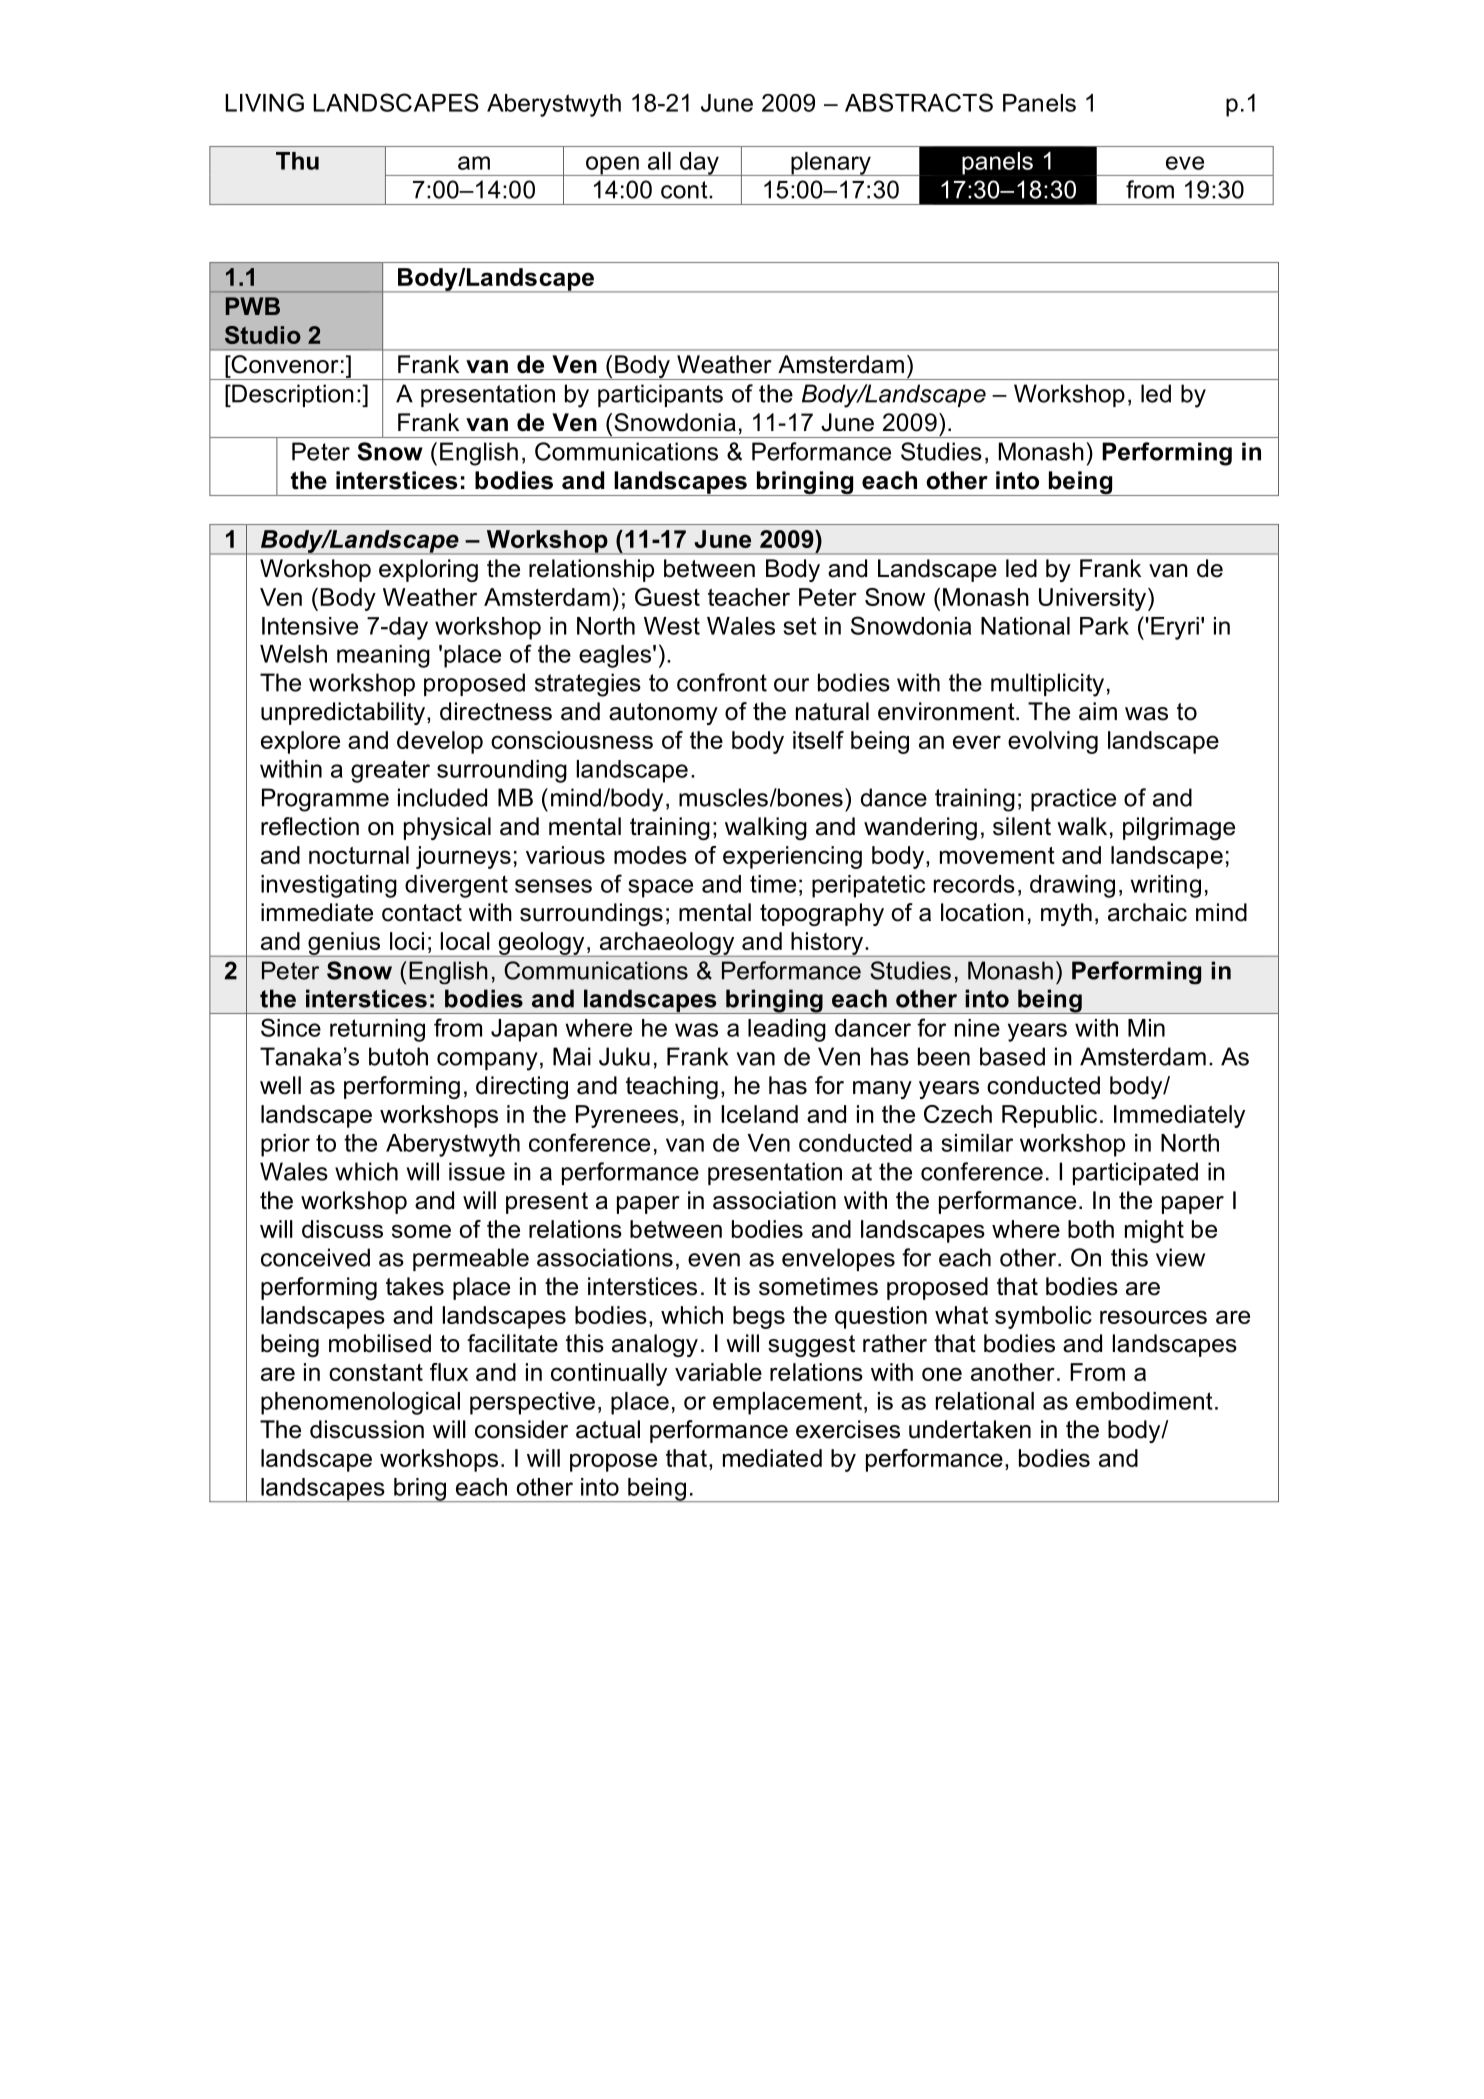  Describe the element at coordinates (280, 1085) in the screenshot. I see `well` at that location.
